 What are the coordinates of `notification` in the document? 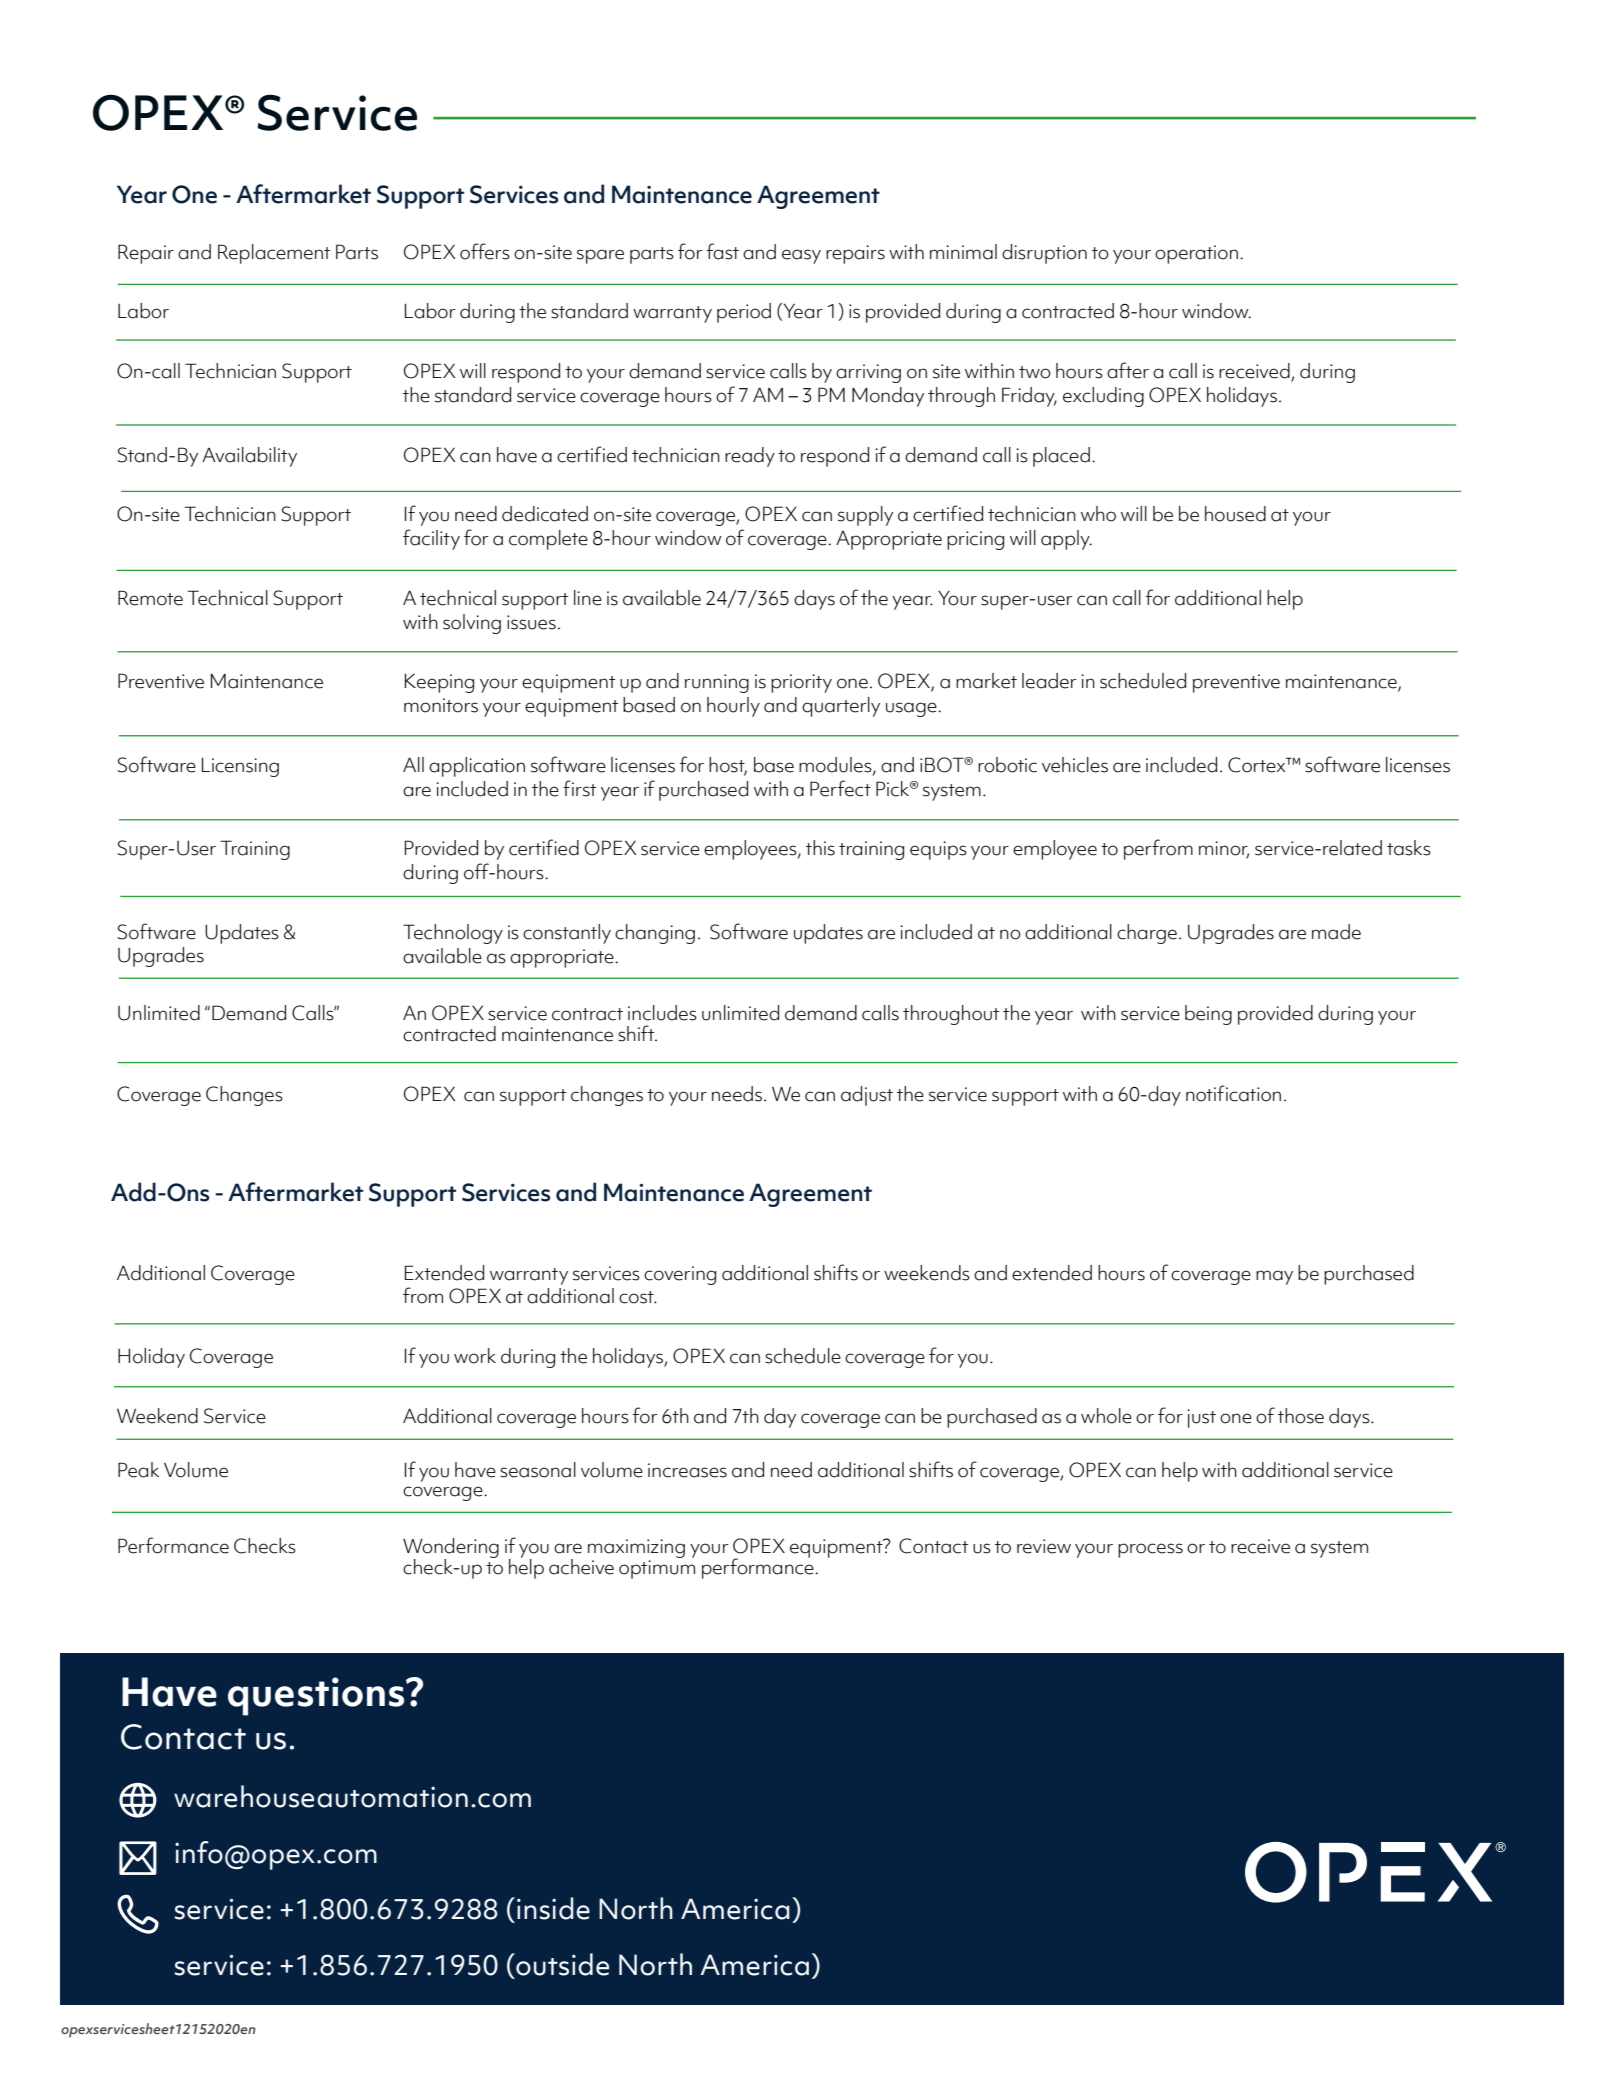 It's located at (1233, 1093).
